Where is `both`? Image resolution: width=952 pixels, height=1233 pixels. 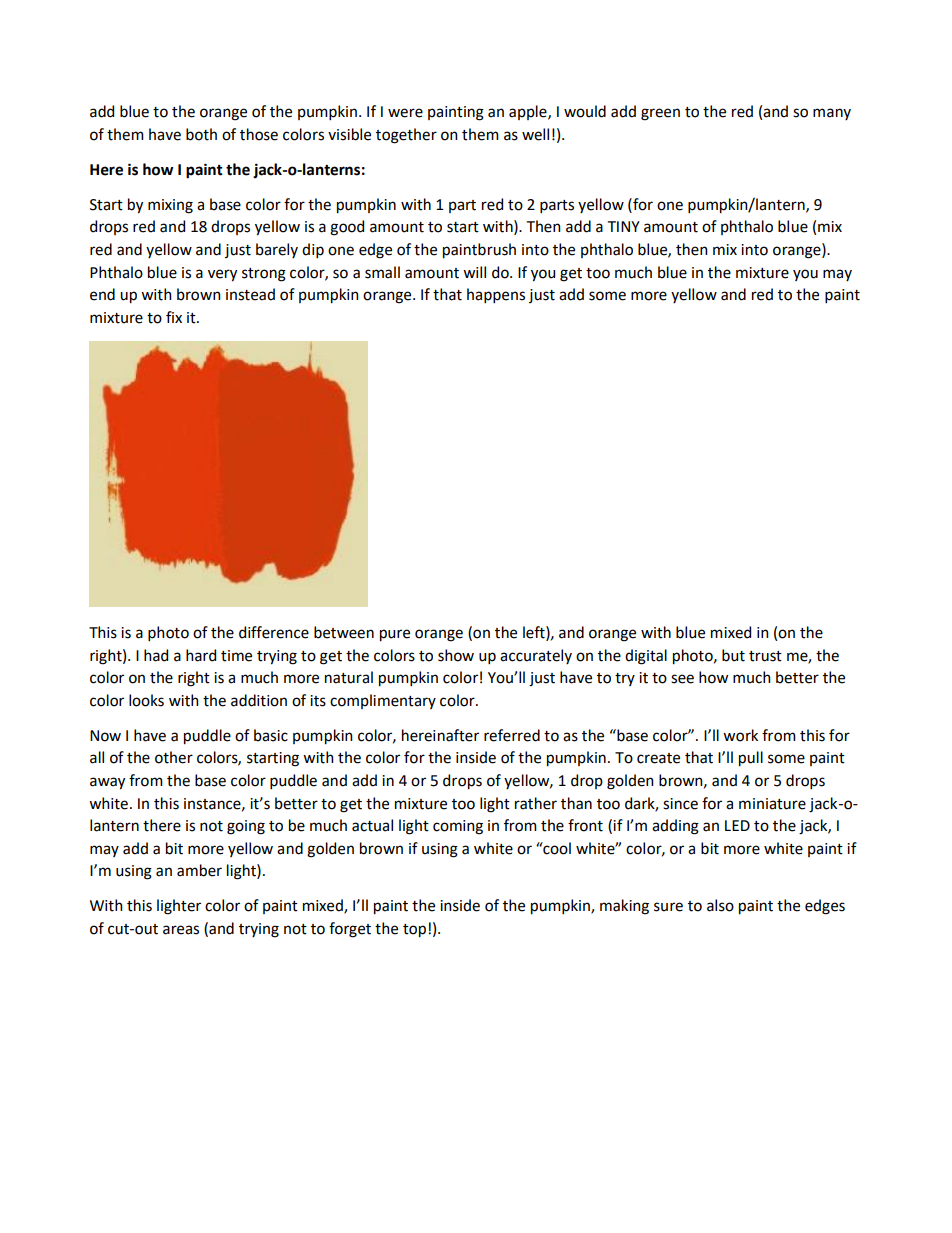 both is located at coordinates (201, 134).
